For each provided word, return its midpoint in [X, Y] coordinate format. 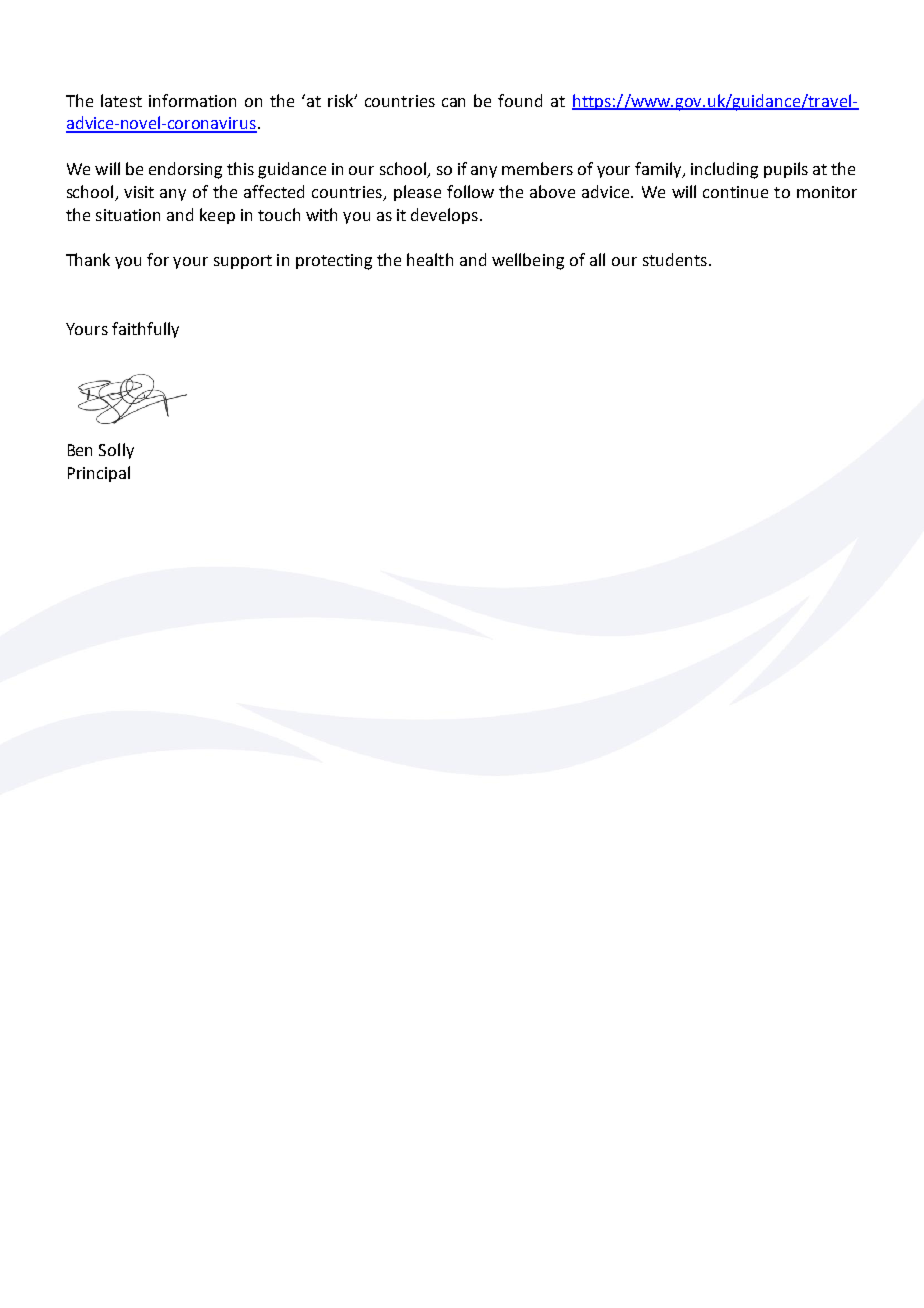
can [453, 102]
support [243, 262]
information [192, 100]
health [430, 259]
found [520, 100]
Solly [116, 451]
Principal [99, 474]
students [675, 259]
